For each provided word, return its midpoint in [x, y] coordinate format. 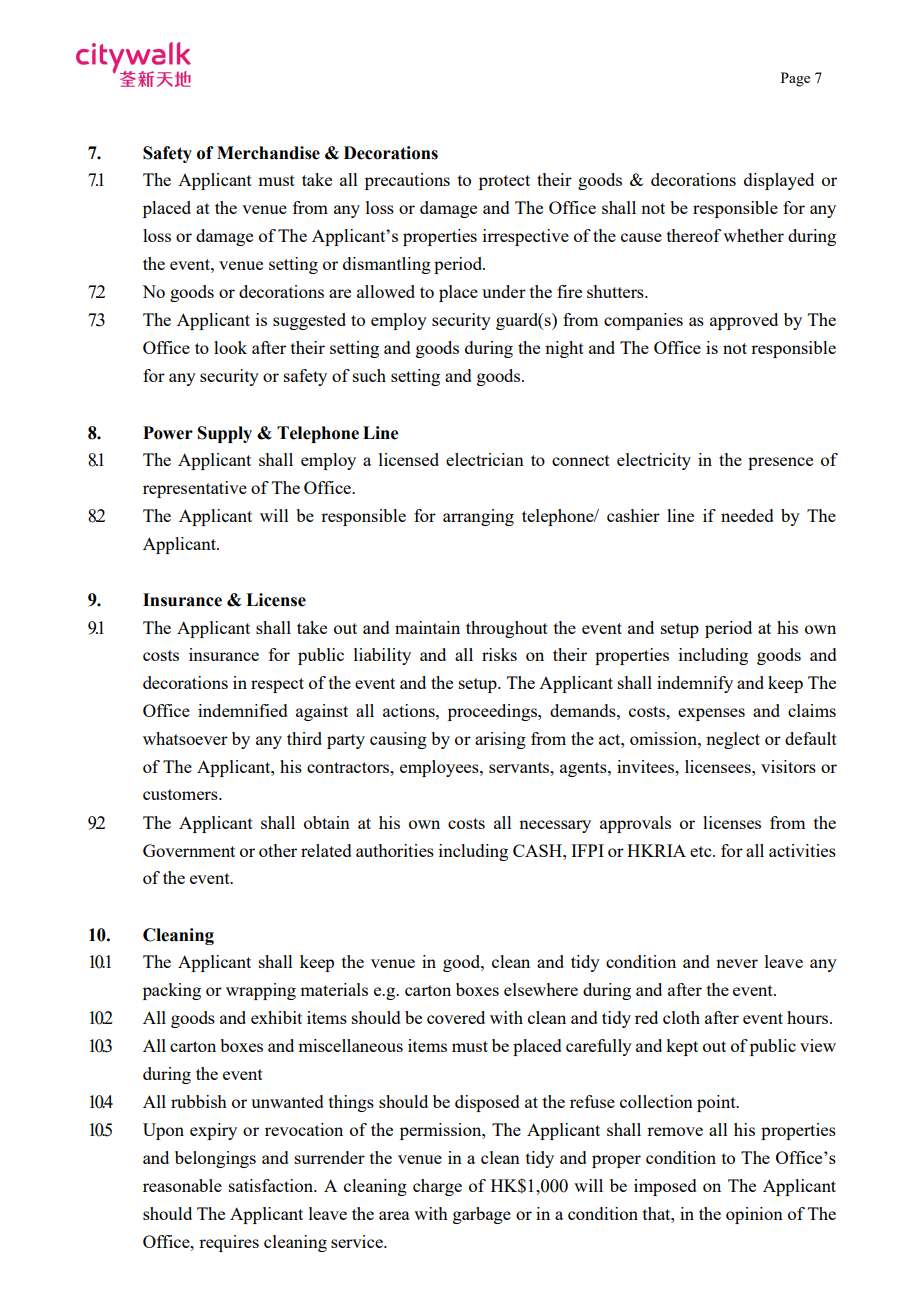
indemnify [695, 684]
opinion [754, 1215]
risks [499, 654]
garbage [482, 1215]
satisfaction [272, 1185]
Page [795, 79]
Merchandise [268, 153]
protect [504, 182]
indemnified [242, 710]
